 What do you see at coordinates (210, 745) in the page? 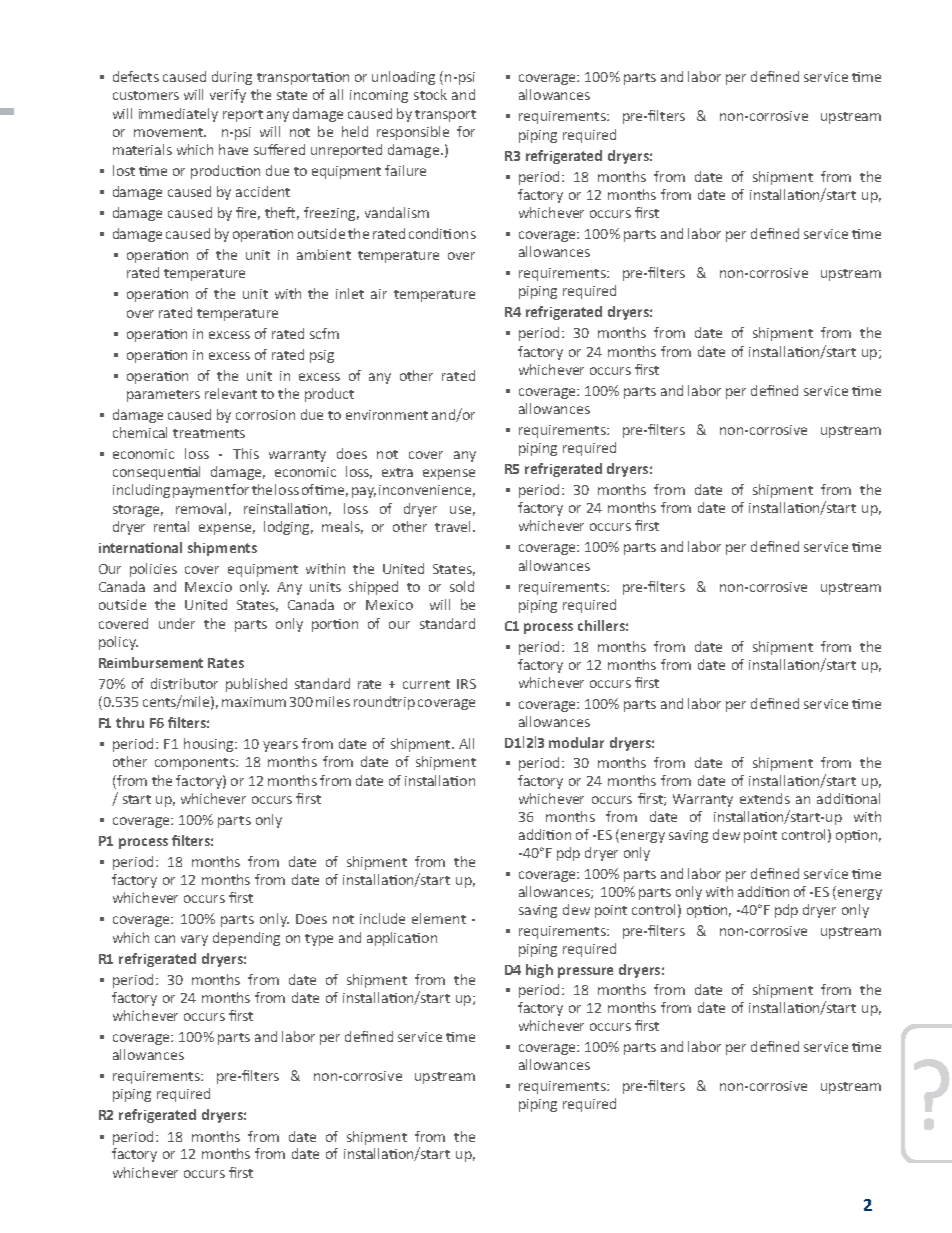
I see `housing` at bounding box center [210, 745].
